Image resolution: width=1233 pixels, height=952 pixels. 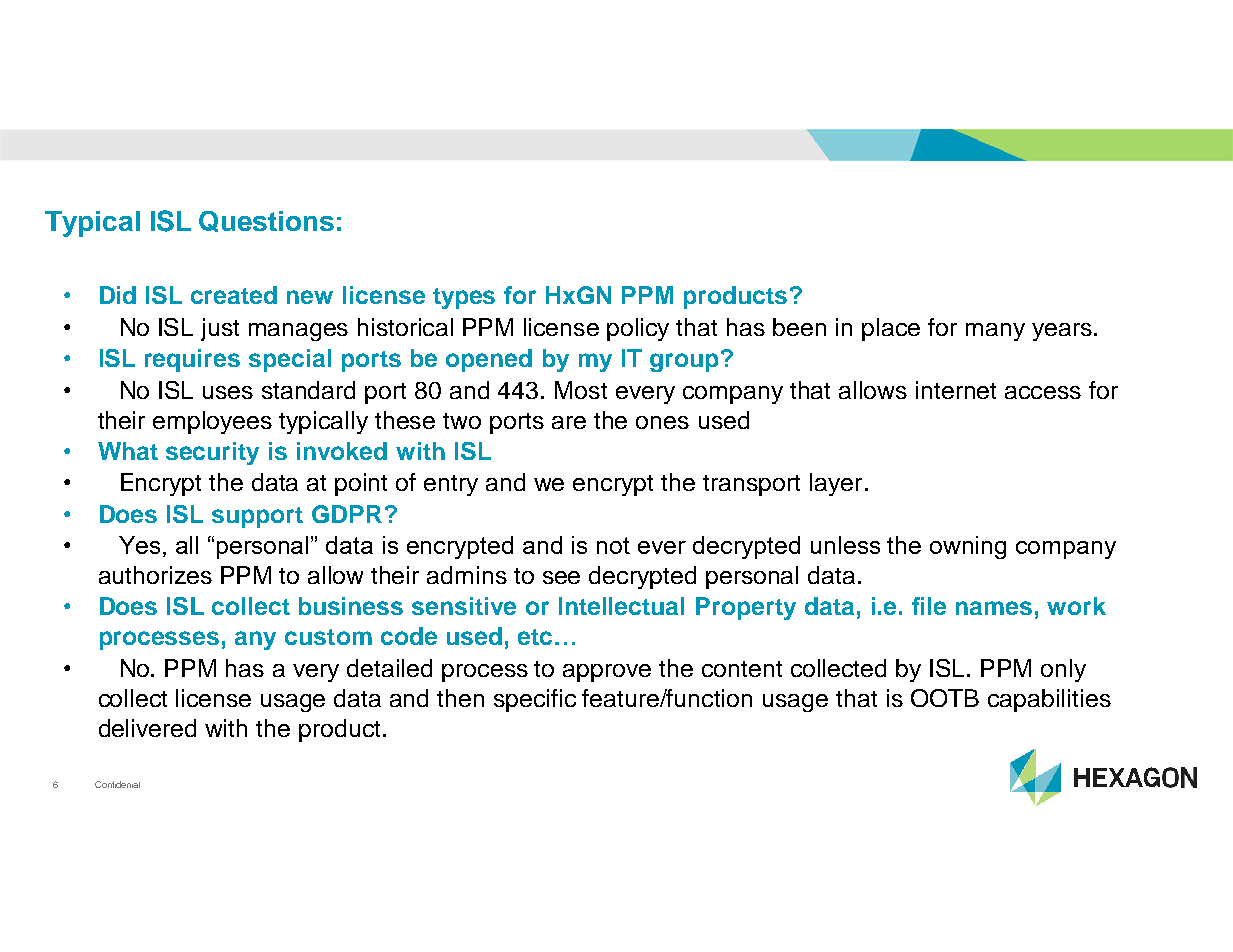 I want to click on place, so click(x=891, y=329).
